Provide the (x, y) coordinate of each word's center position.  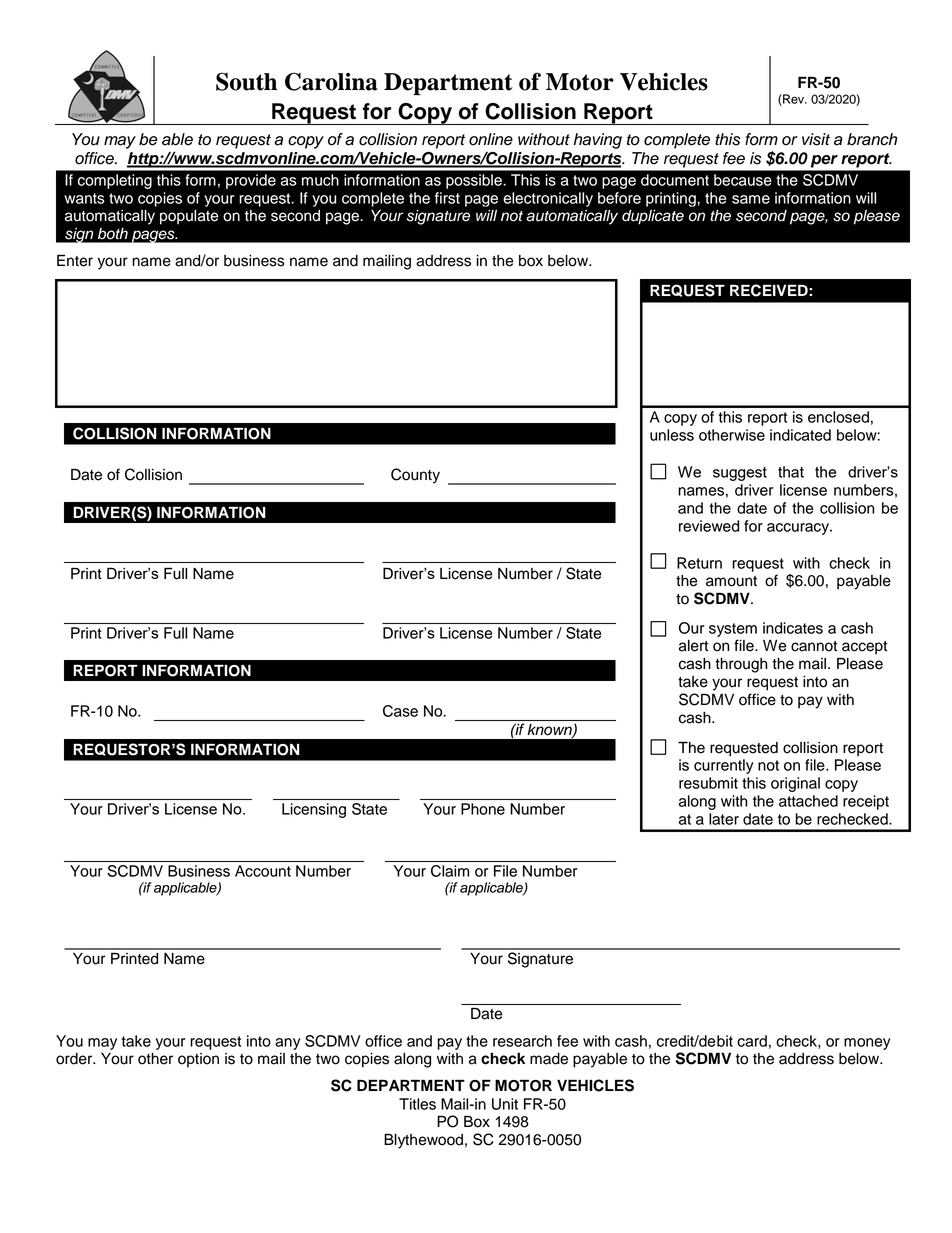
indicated (800, 435)
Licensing (314, 810)
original (795, 784)
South (246, 81)
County (415, 476)
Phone (483, 809)
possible (475, 181)
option (198, 1060)
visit (816, 139)
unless (672, 435)
